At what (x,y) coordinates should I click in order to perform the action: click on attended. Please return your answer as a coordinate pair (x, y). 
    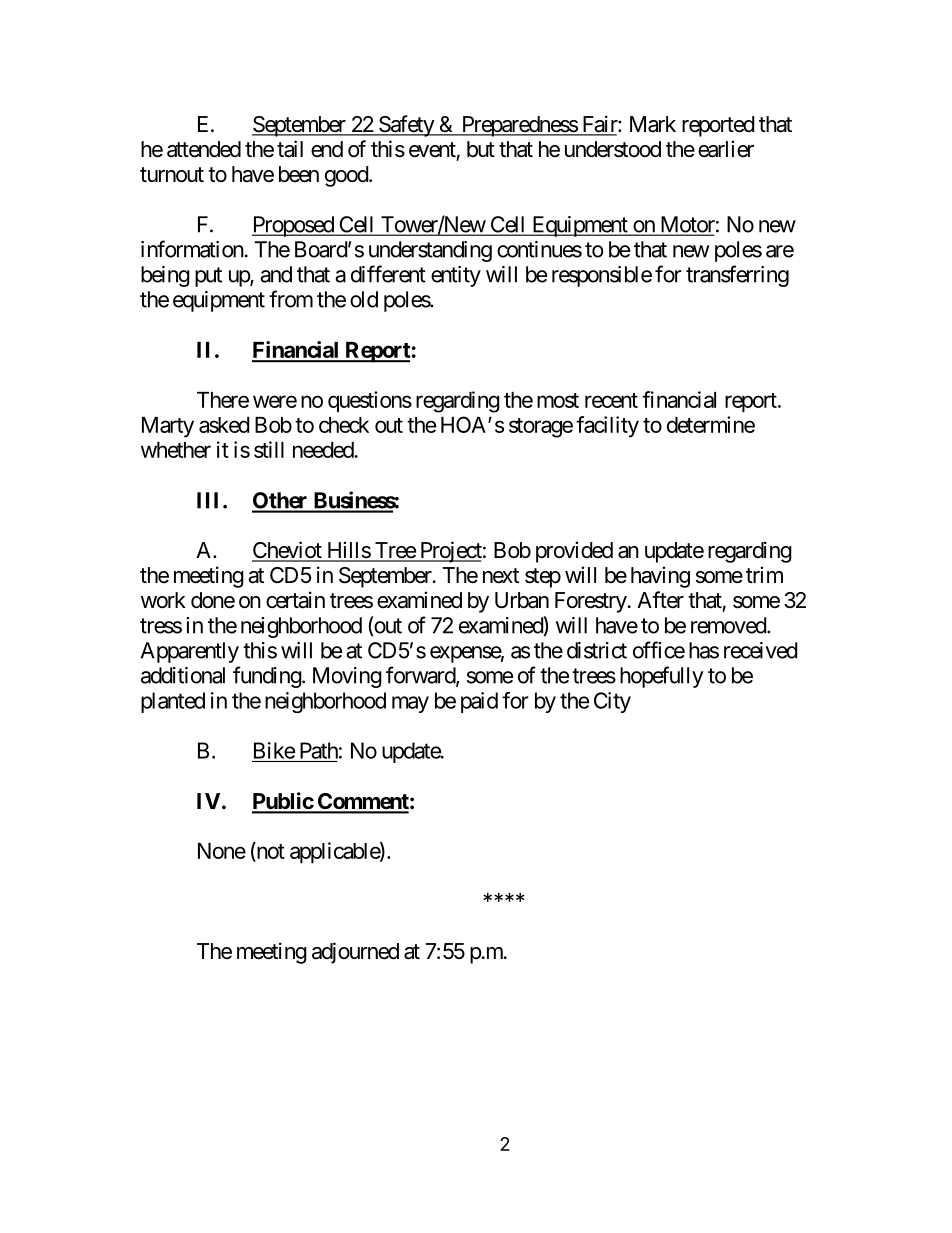
    Looking at the image, I should click on (204, 149).
